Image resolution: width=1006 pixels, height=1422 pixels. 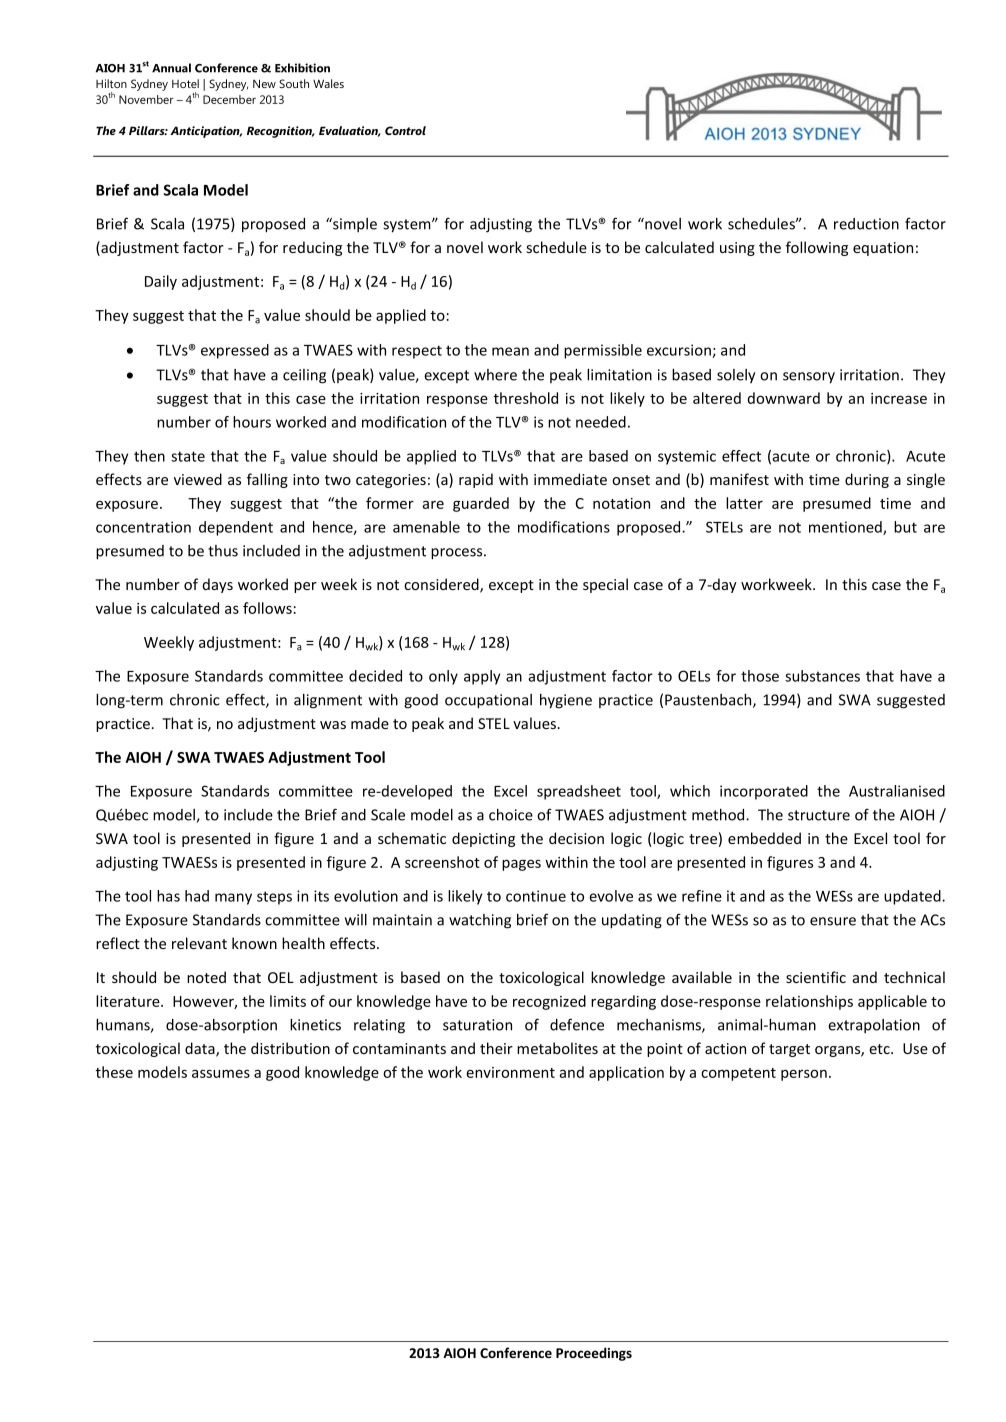 I want to click on Control, so click(x=405, y=130).
